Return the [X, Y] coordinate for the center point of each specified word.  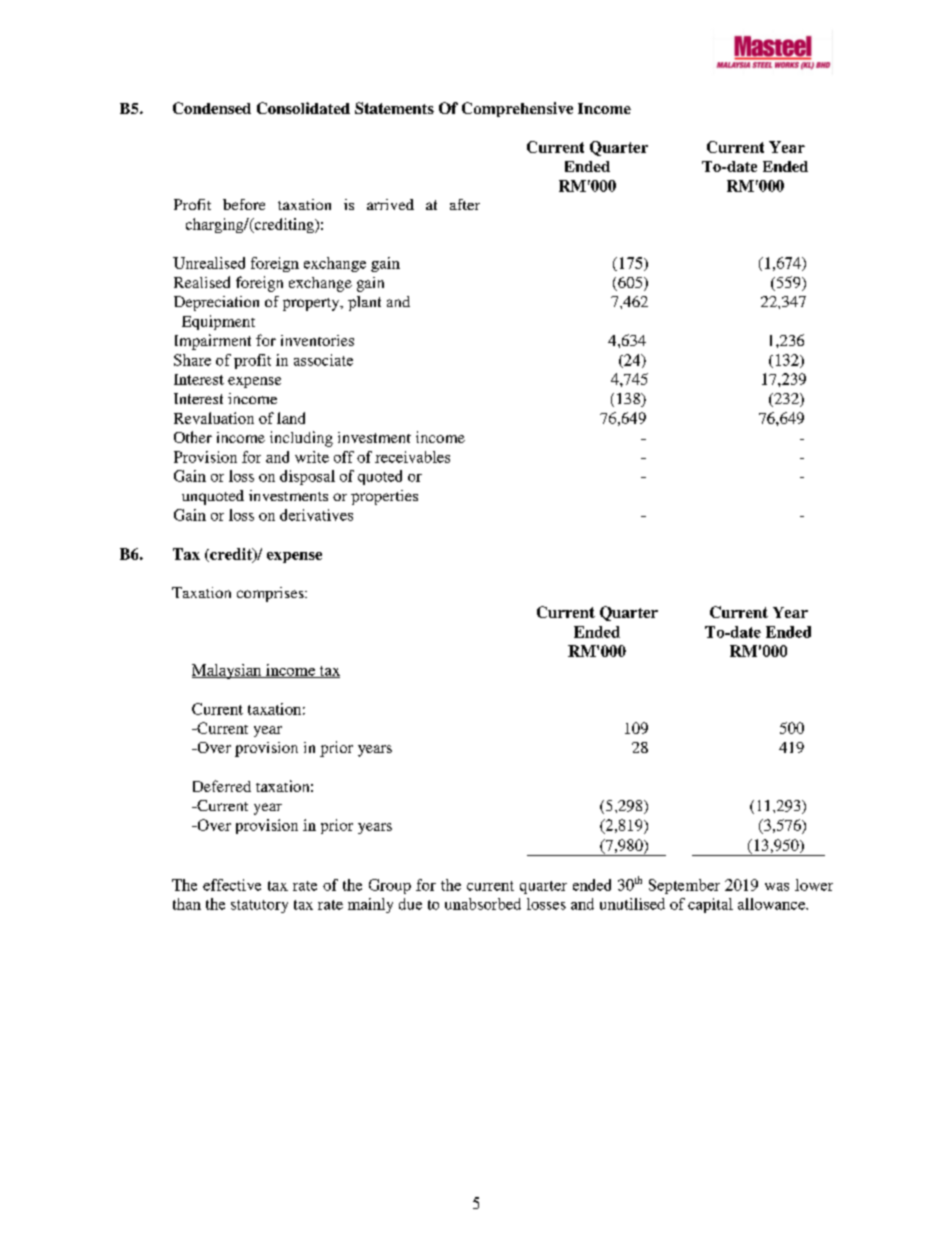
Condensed [212, 108]
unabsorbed [483, 904]
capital [710, 905]
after [465, 204]
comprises [271, 594]
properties [384, 497]
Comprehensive [517, 109]
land [291, 418]
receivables [412, 457]
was [777, 887]
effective [232, 885]
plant [364, 303]
